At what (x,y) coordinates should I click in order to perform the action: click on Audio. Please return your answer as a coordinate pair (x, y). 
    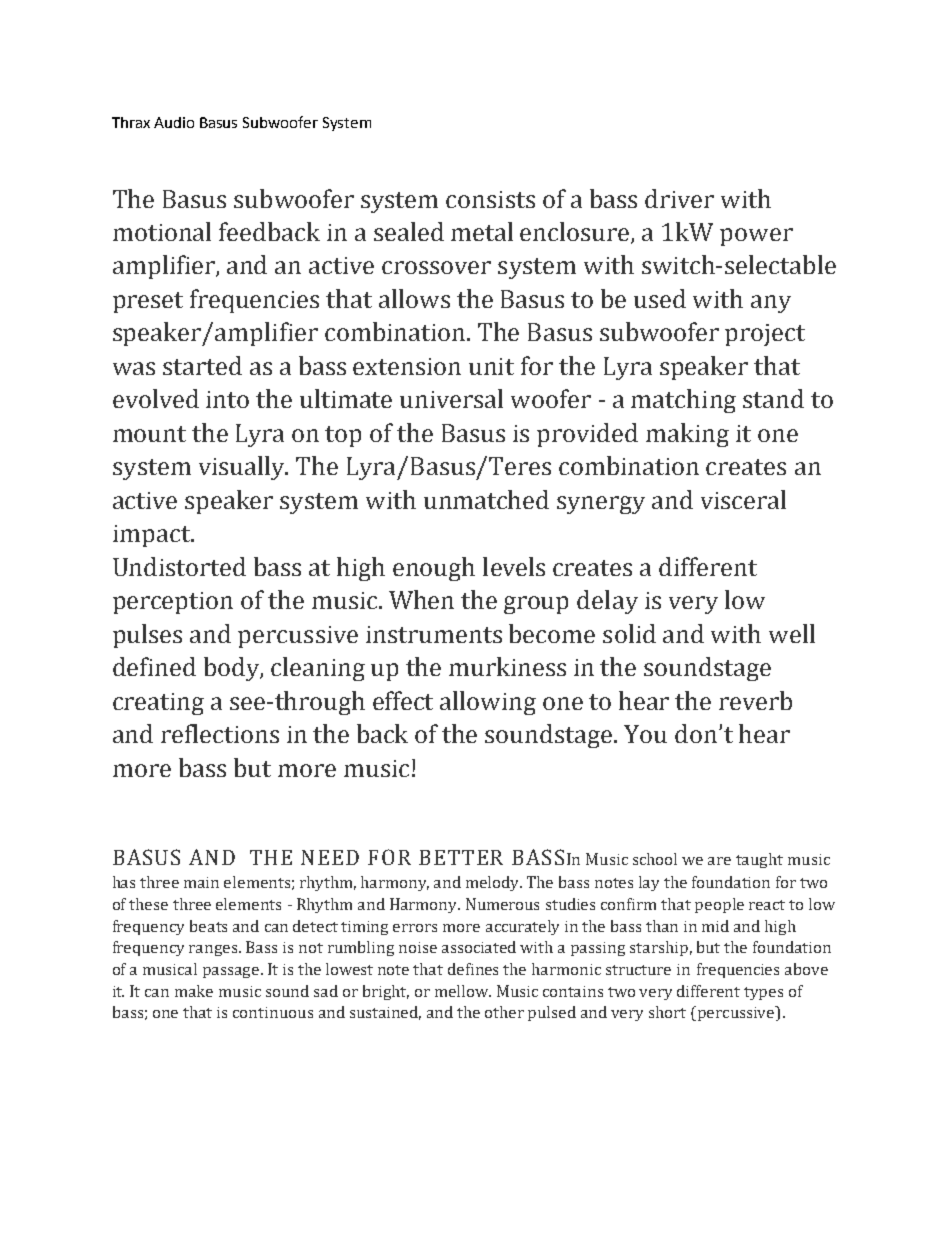
    Looking at the image, I should click on (174, 122).
